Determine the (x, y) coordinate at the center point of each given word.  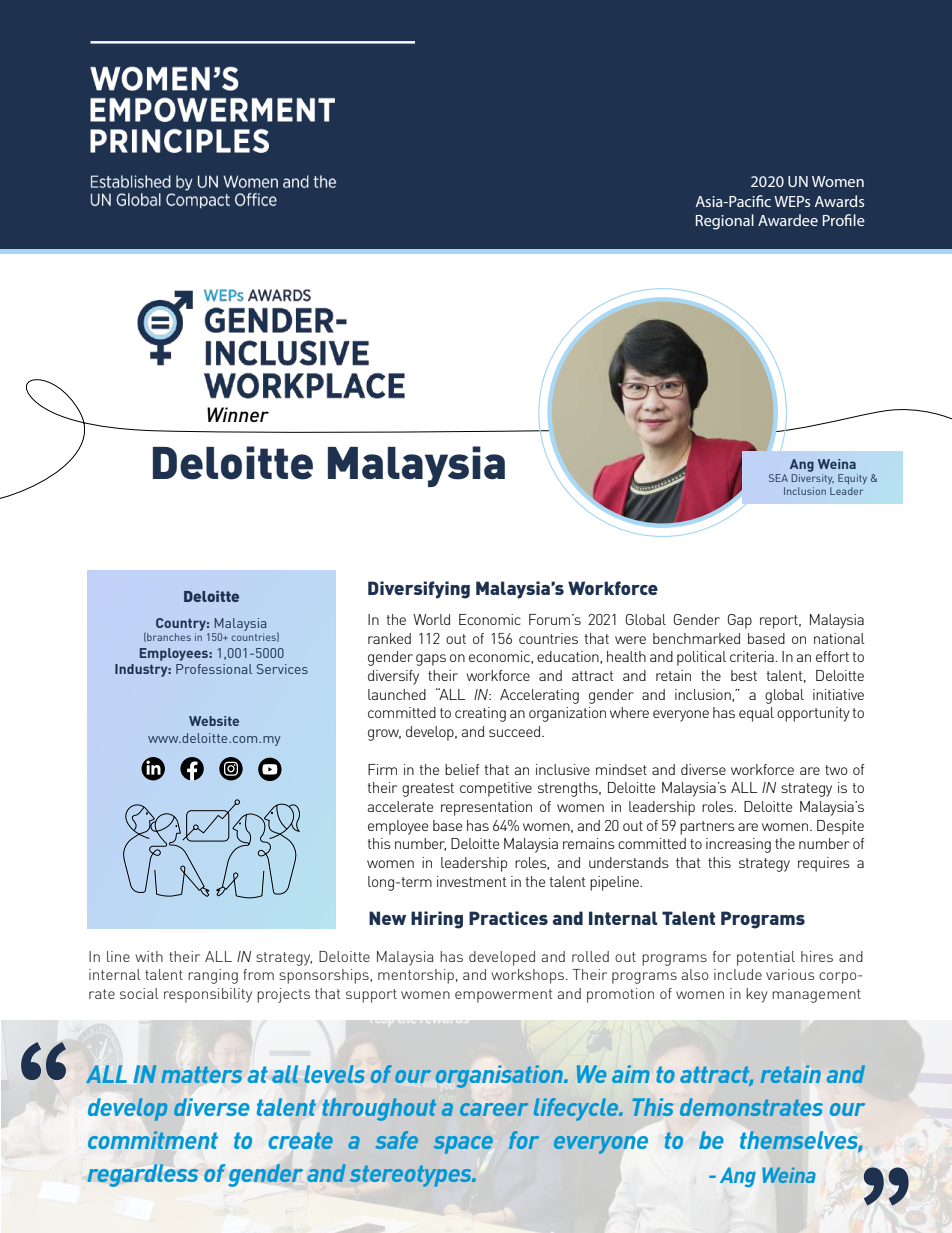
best (744, 675)
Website (214, 721)
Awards (839, 201)
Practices (508, 918)
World (431, 619)
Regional (725, 222)
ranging (213, 976)
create (301, 1140)
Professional (214, 669)
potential (766, 958)
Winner (238, 414)
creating (480, 714)
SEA (778, 478)
